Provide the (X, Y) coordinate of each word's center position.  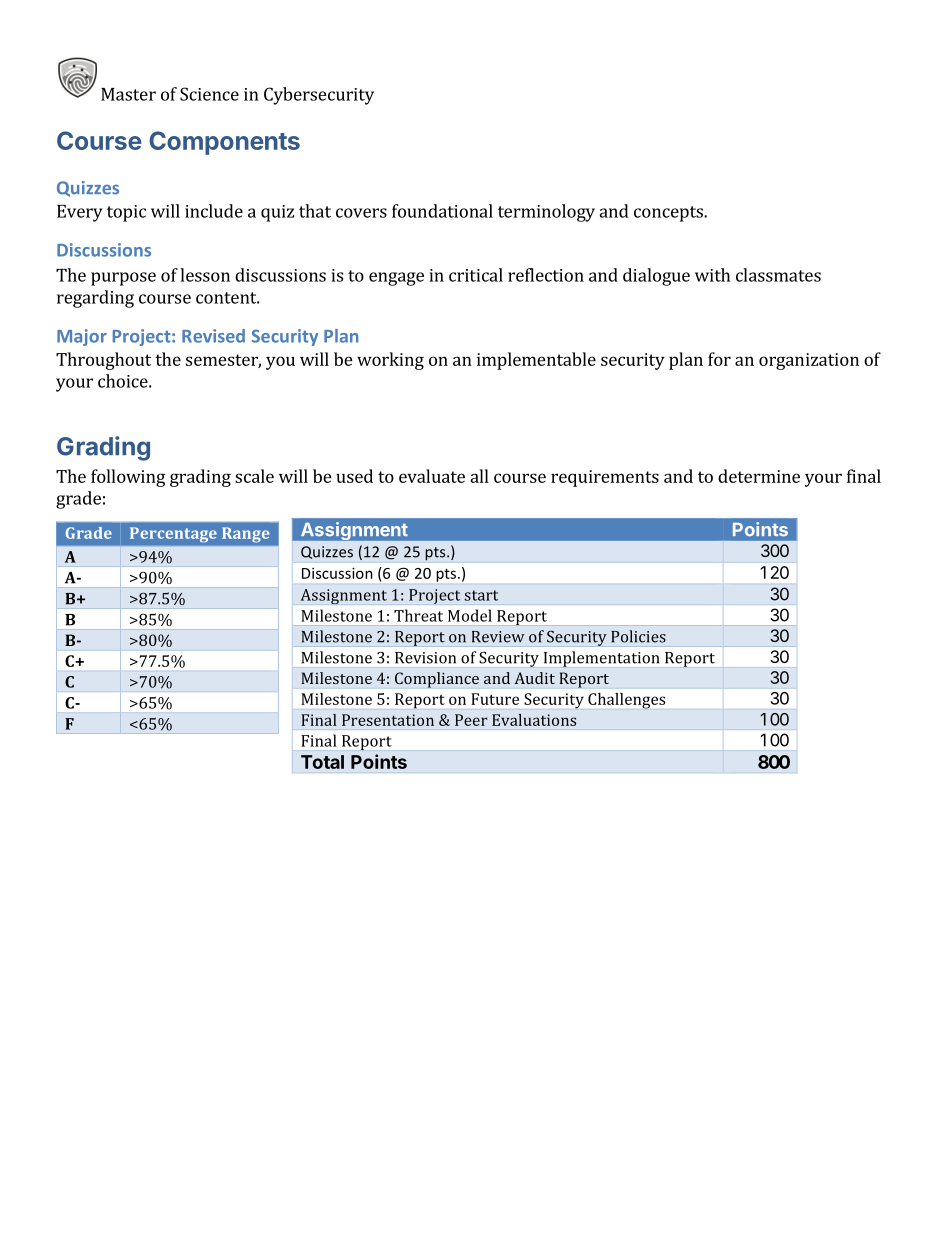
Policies (638, 636)
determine (759, 476)
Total (322, 762)
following (128, 478)
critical (476, 275)
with (712, 275)
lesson (205, 275)
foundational (442, 211)
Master (128, 94)
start (481, 595)
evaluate (432, 476)
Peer (471, 720)
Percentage (173, 534)
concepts (669, 214)
